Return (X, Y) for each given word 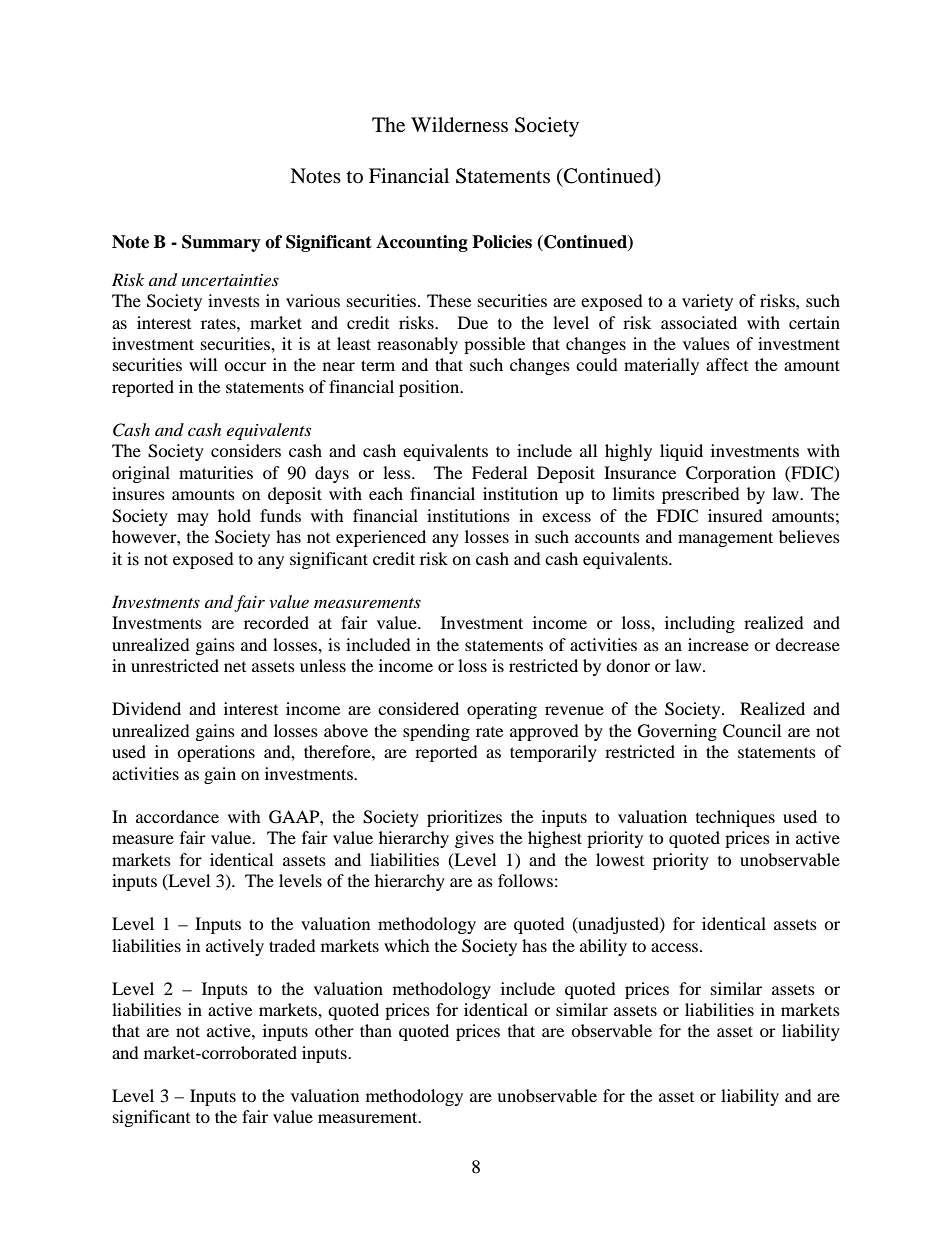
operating (502, 710)
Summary (221, 243)
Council (752, 731)
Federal (499, 472)
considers (246, 450)
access (676, 947)
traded (292, 945)
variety (707, 302)
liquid (681, 452)
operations (216, 753)
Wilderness (459, 125)
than (376, 1030)
